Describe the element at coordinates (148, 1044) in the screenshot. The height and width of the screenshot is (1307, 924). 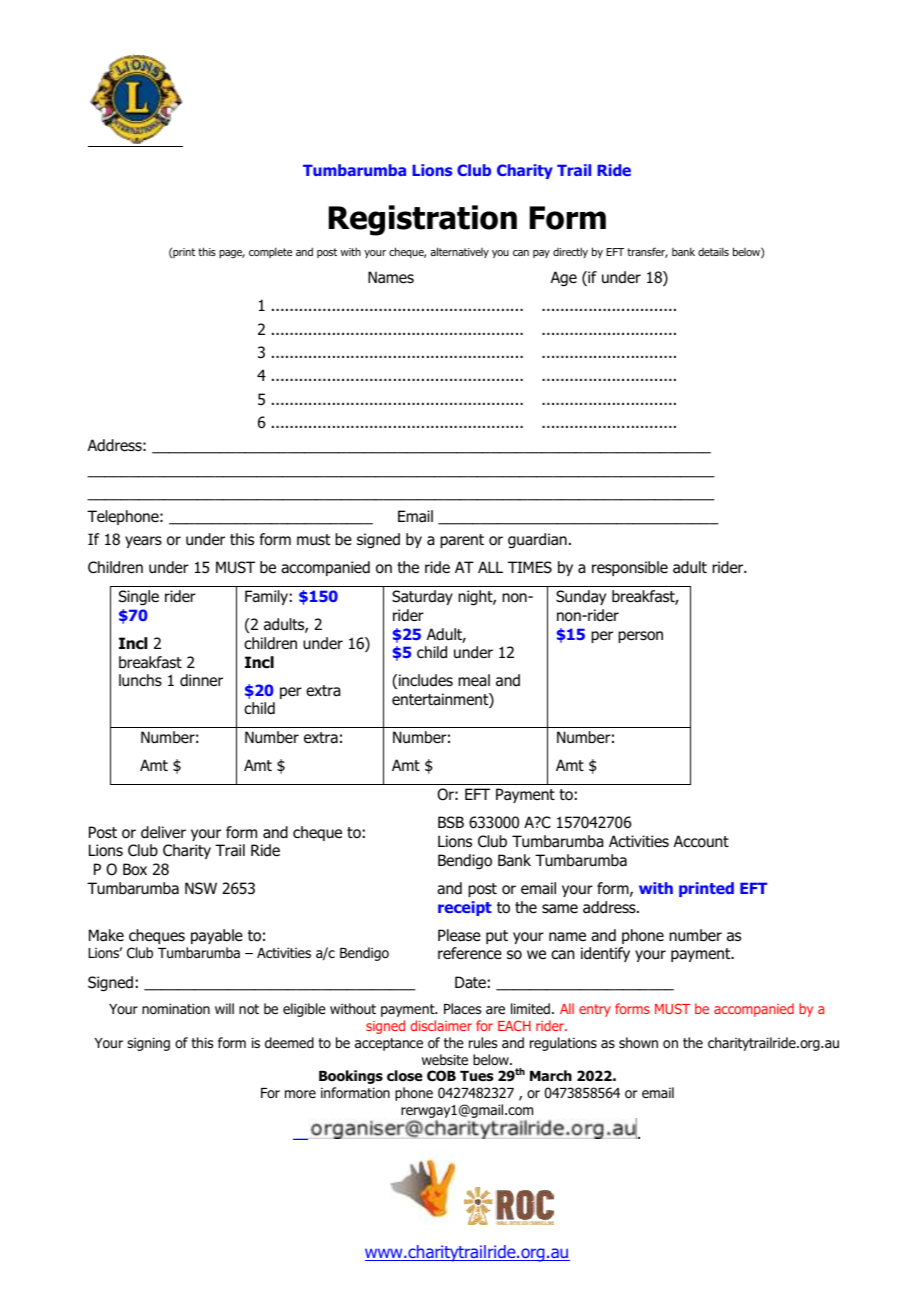
I see `signing` at that location.
